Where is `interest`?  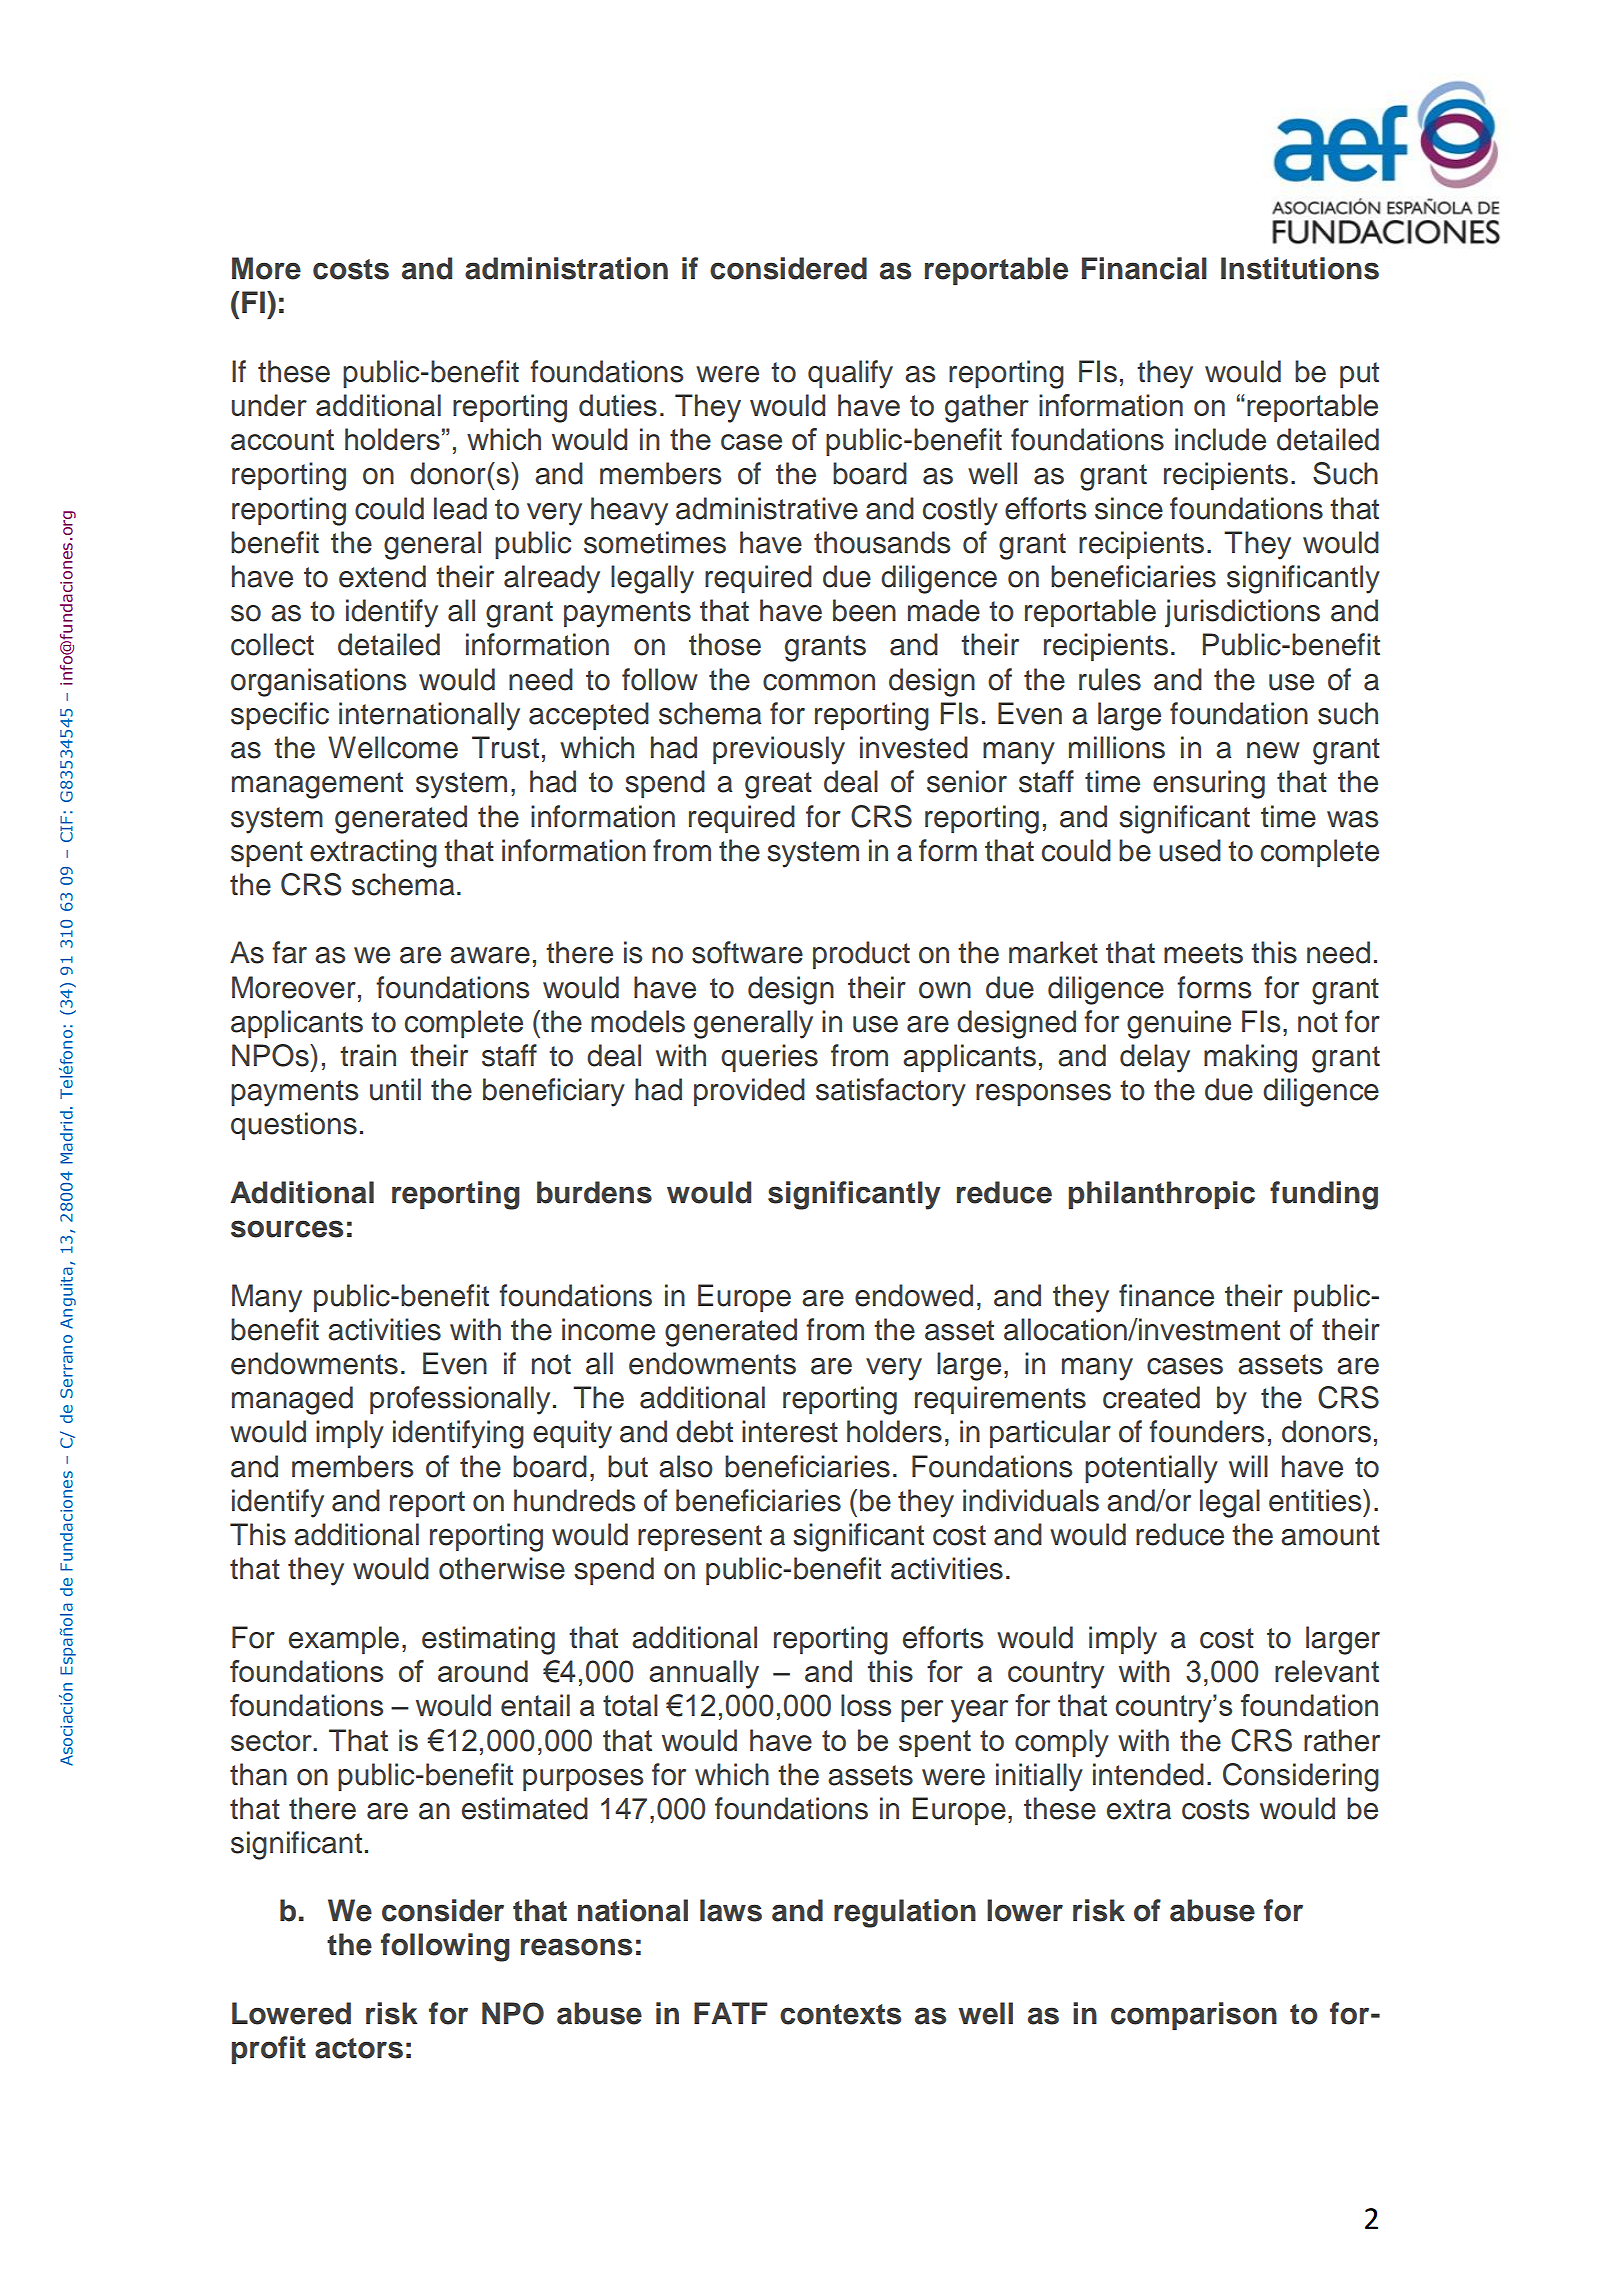
interest is located at coordinates (790, 1431).
